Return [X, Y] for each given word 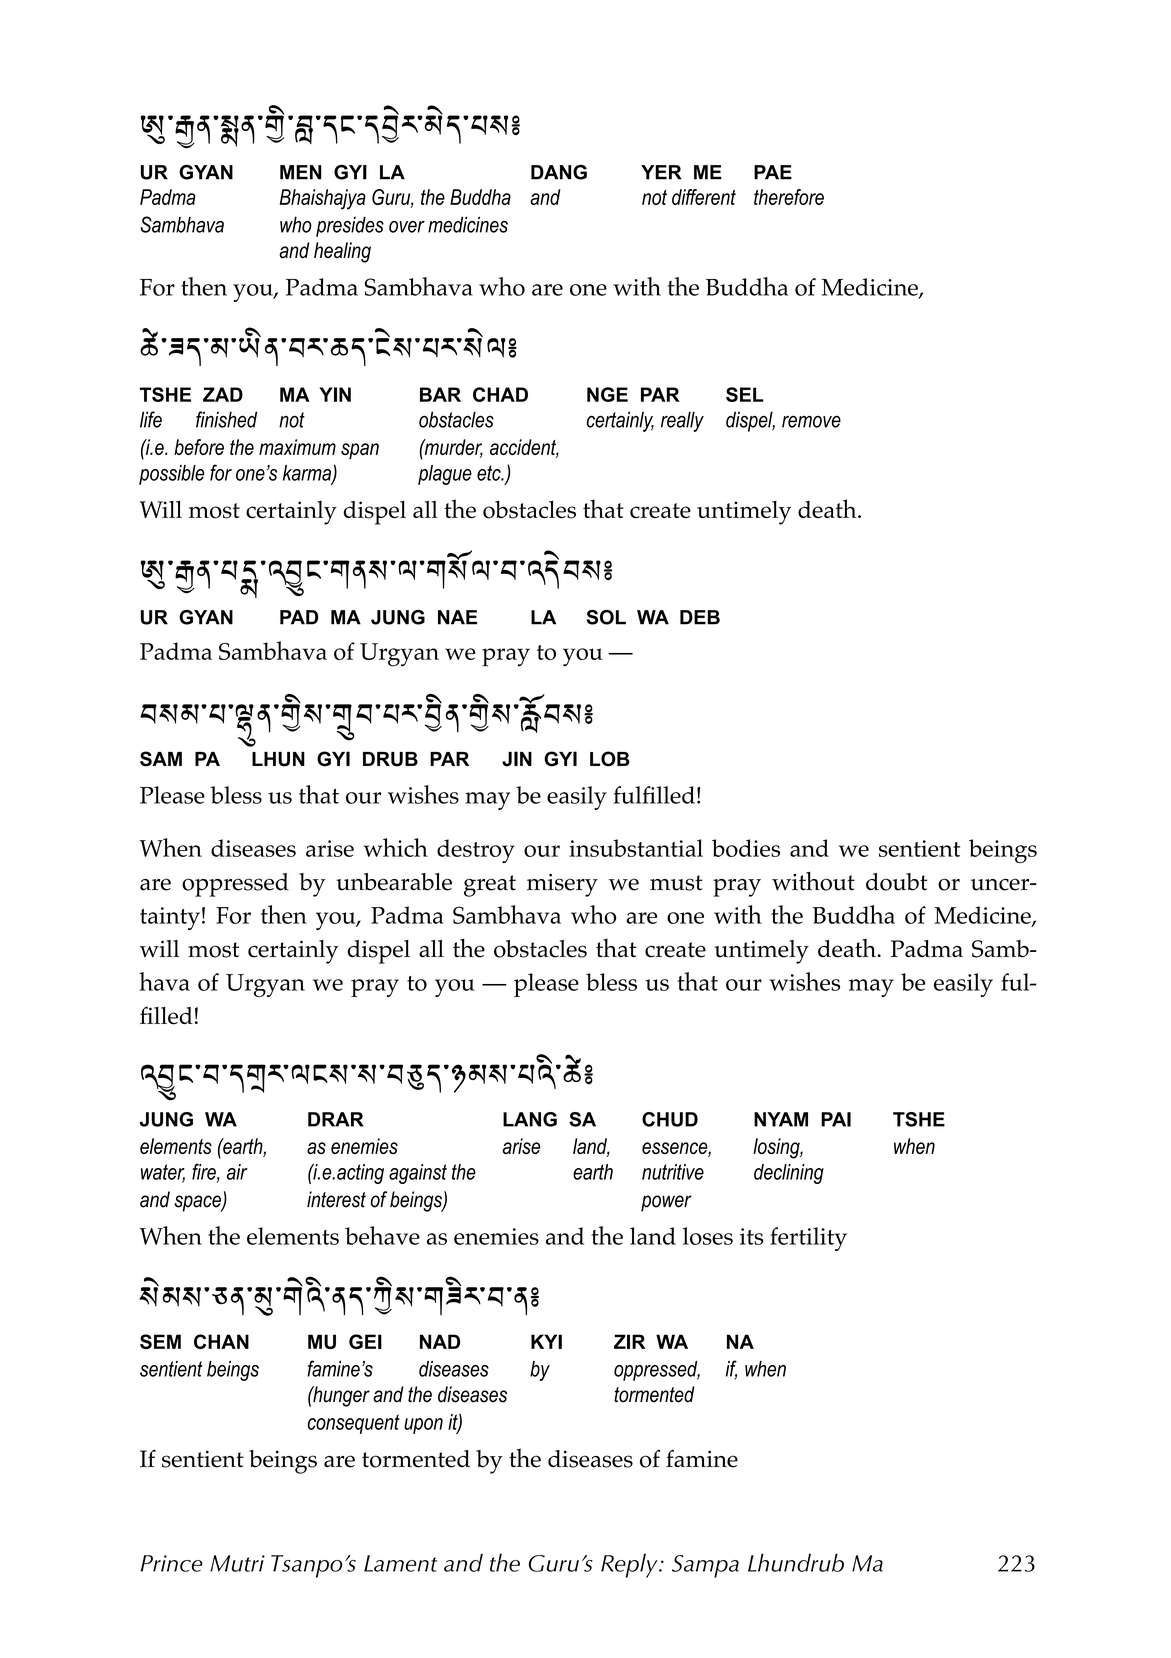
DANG [559, 172]
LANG [530, 1119]
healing [342, 252]
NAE [457, 617]
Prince [171, 1563]
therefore [789, 197]
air [237, 1172]
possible [171, 475]
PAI [836, 1119]
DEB [700, 617]
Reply [630, 1566]
